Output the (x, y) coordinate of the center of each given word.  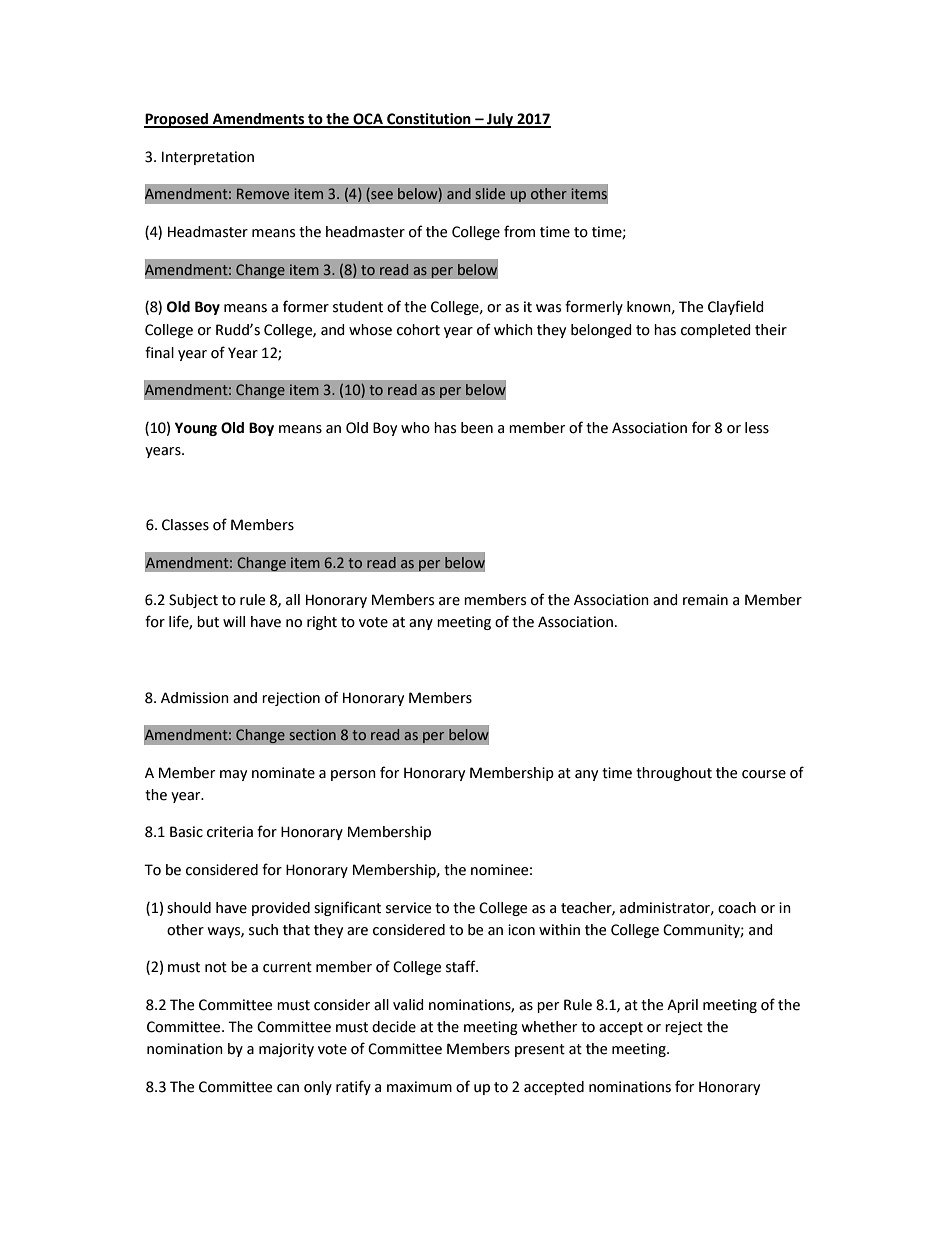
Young (196, 429)
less (757, 428)
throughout (674, 774)
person (353, 775)
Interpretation (208, 158)
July (500, 120)
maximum (419, 1087)
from (519, 231)
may (233, 775)
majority (286, 1050)
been (477, 428)
